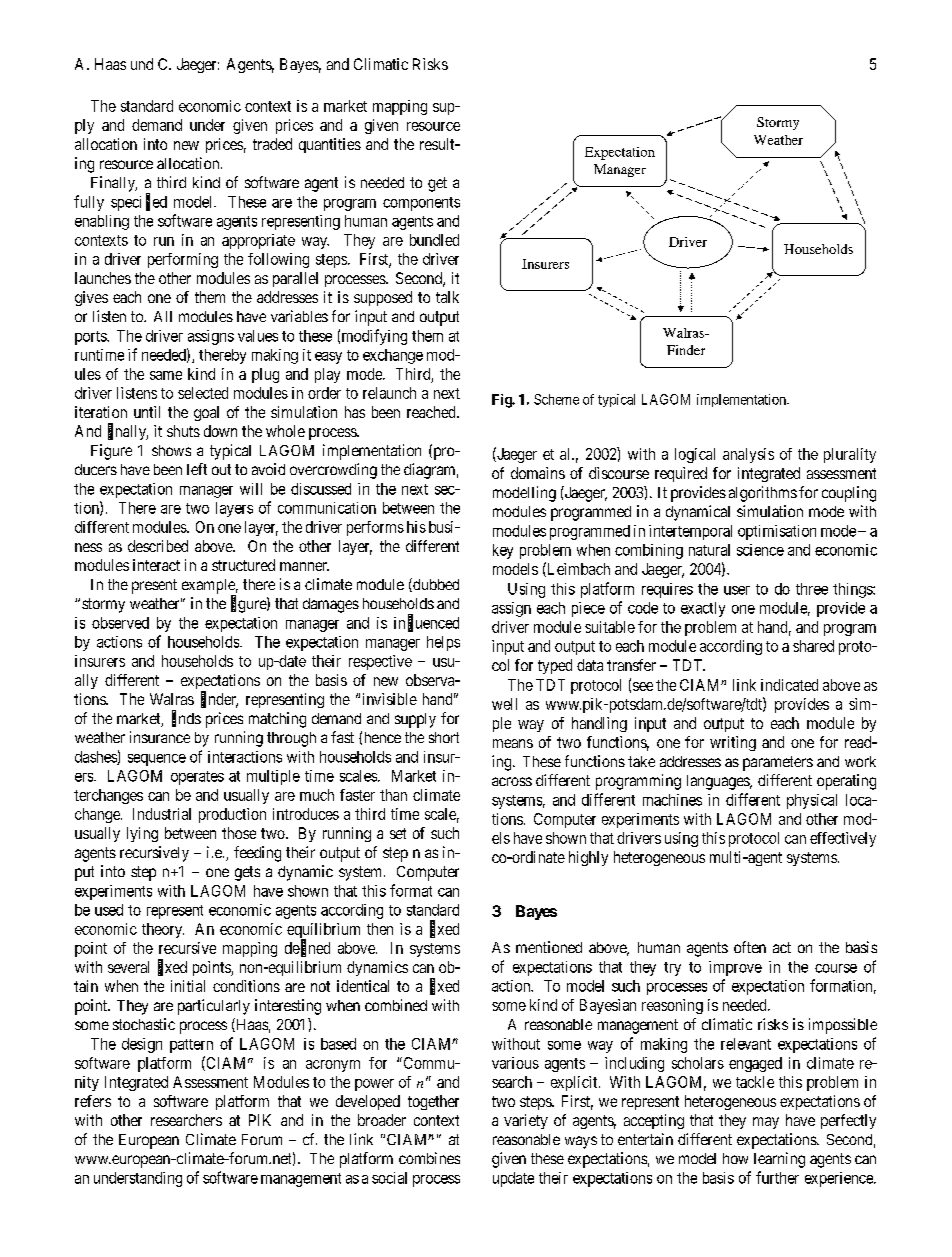 The image size is (952, 1257). Describe the element at coordinates (429, 1158) in the image. I see `combines` at that location.
